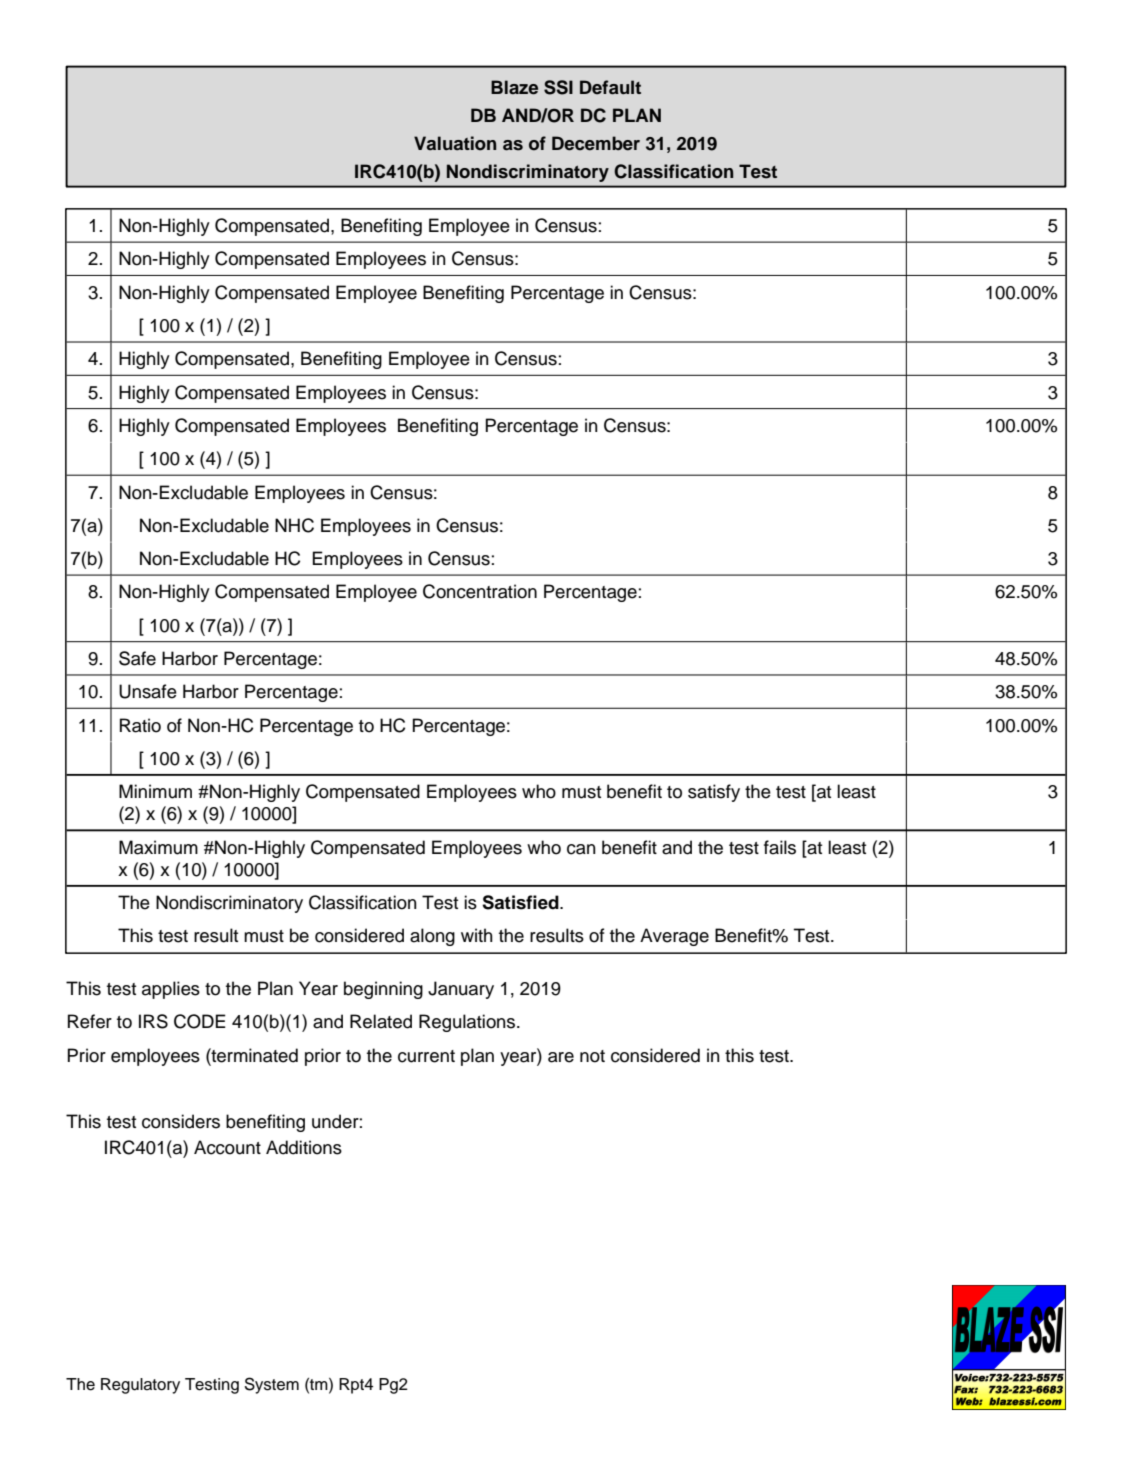 The height and width of the page is (1465, 1132). Describe the element at coordinates (610, 87) in the page. I see `Default` at that location.
